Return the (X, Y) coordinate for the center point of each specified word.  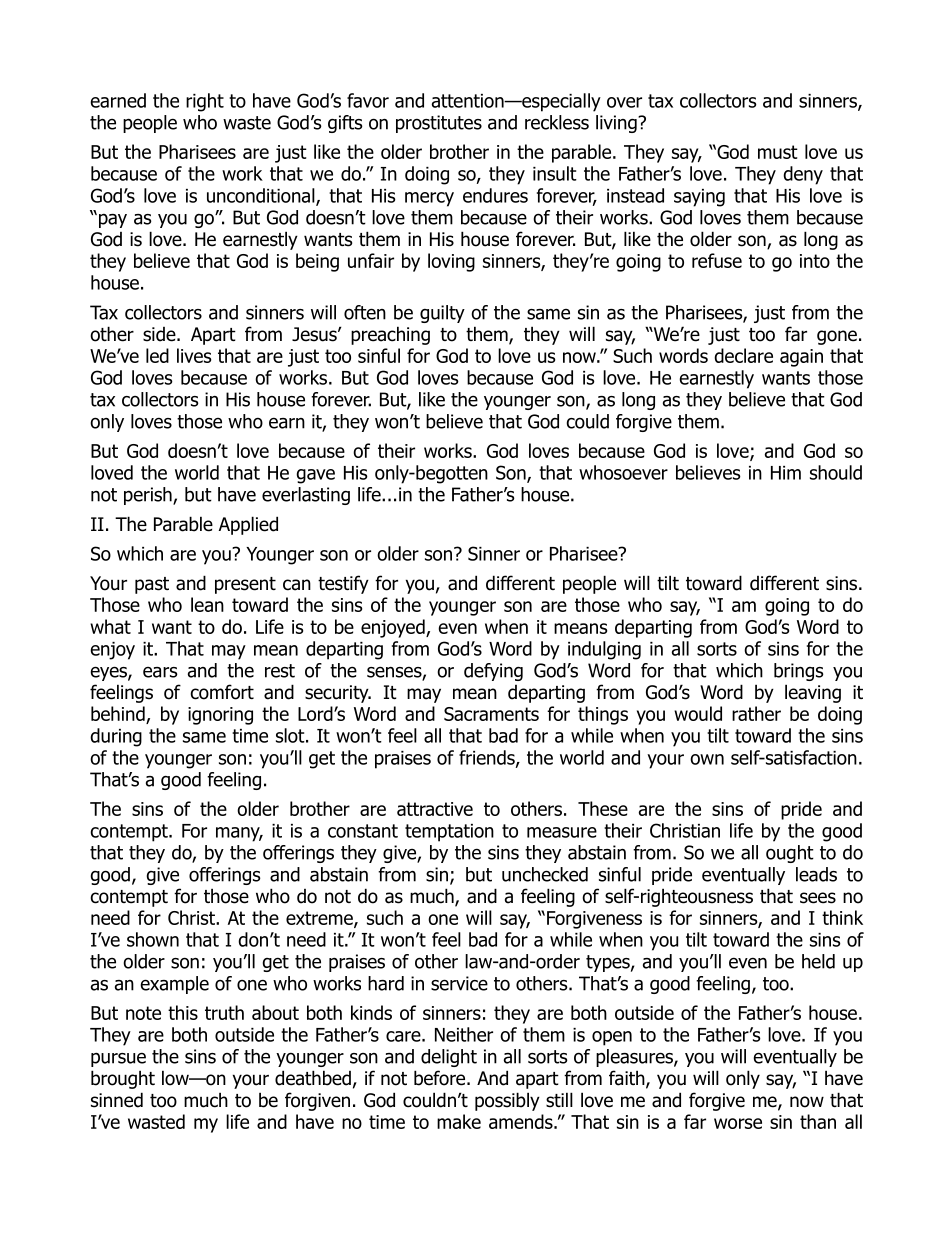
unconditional (262, 196)
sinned (117, 1100)
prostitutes (439, 124)
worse (738, 1123)
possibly (507, 1101)
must (778, 152)
